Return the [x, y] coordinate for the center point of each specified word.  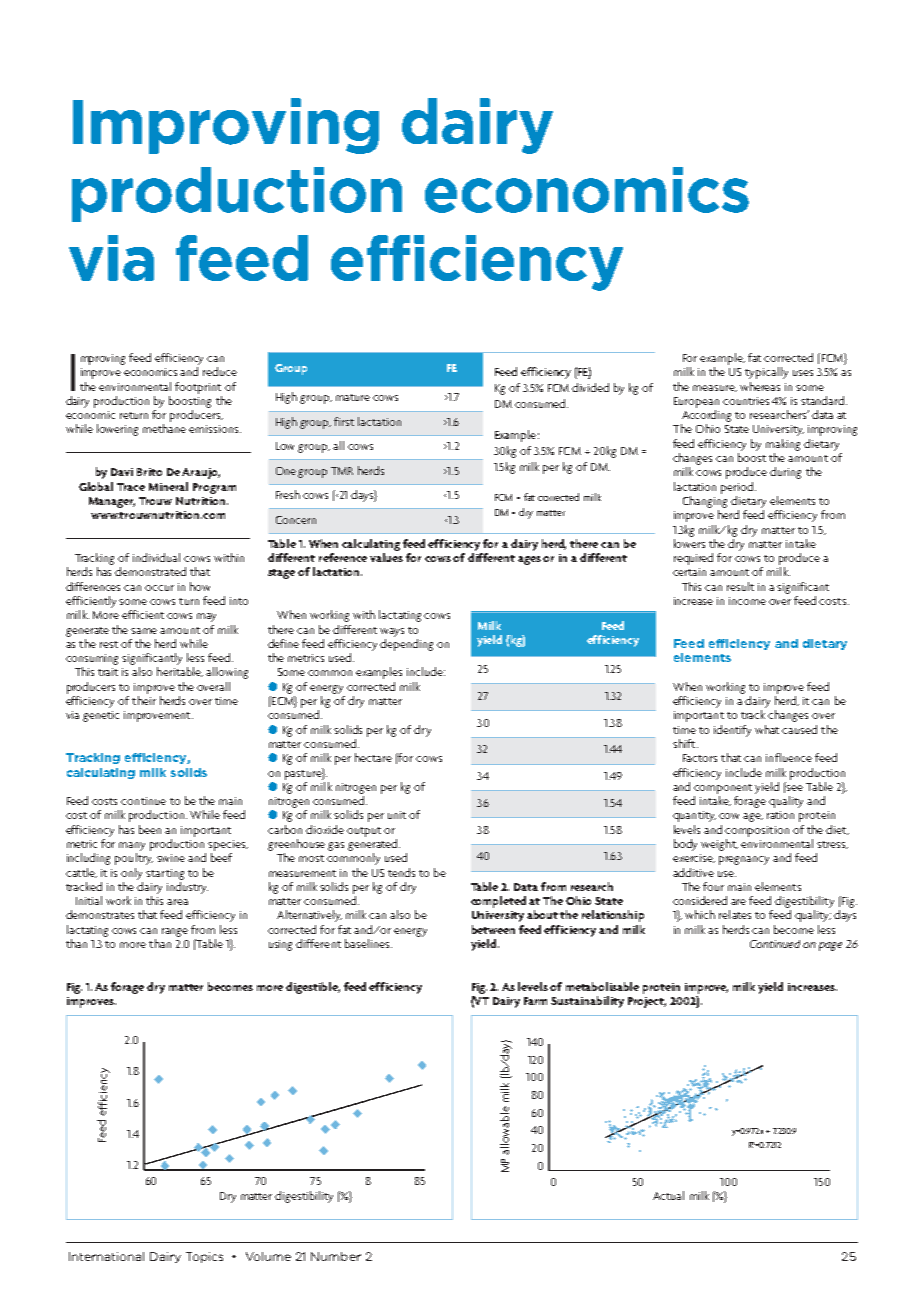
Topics [204, 1257]
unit [397, 815]
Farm [535, 1001]
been [150, 829]
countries [746, 401]
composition [757, 831]
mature [353, 397]
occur [159, 588]
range [175, 932]
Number [336, 1256]
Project [647, 1002]
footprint [198, 388]
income [747, 601]
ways [392, 632]
